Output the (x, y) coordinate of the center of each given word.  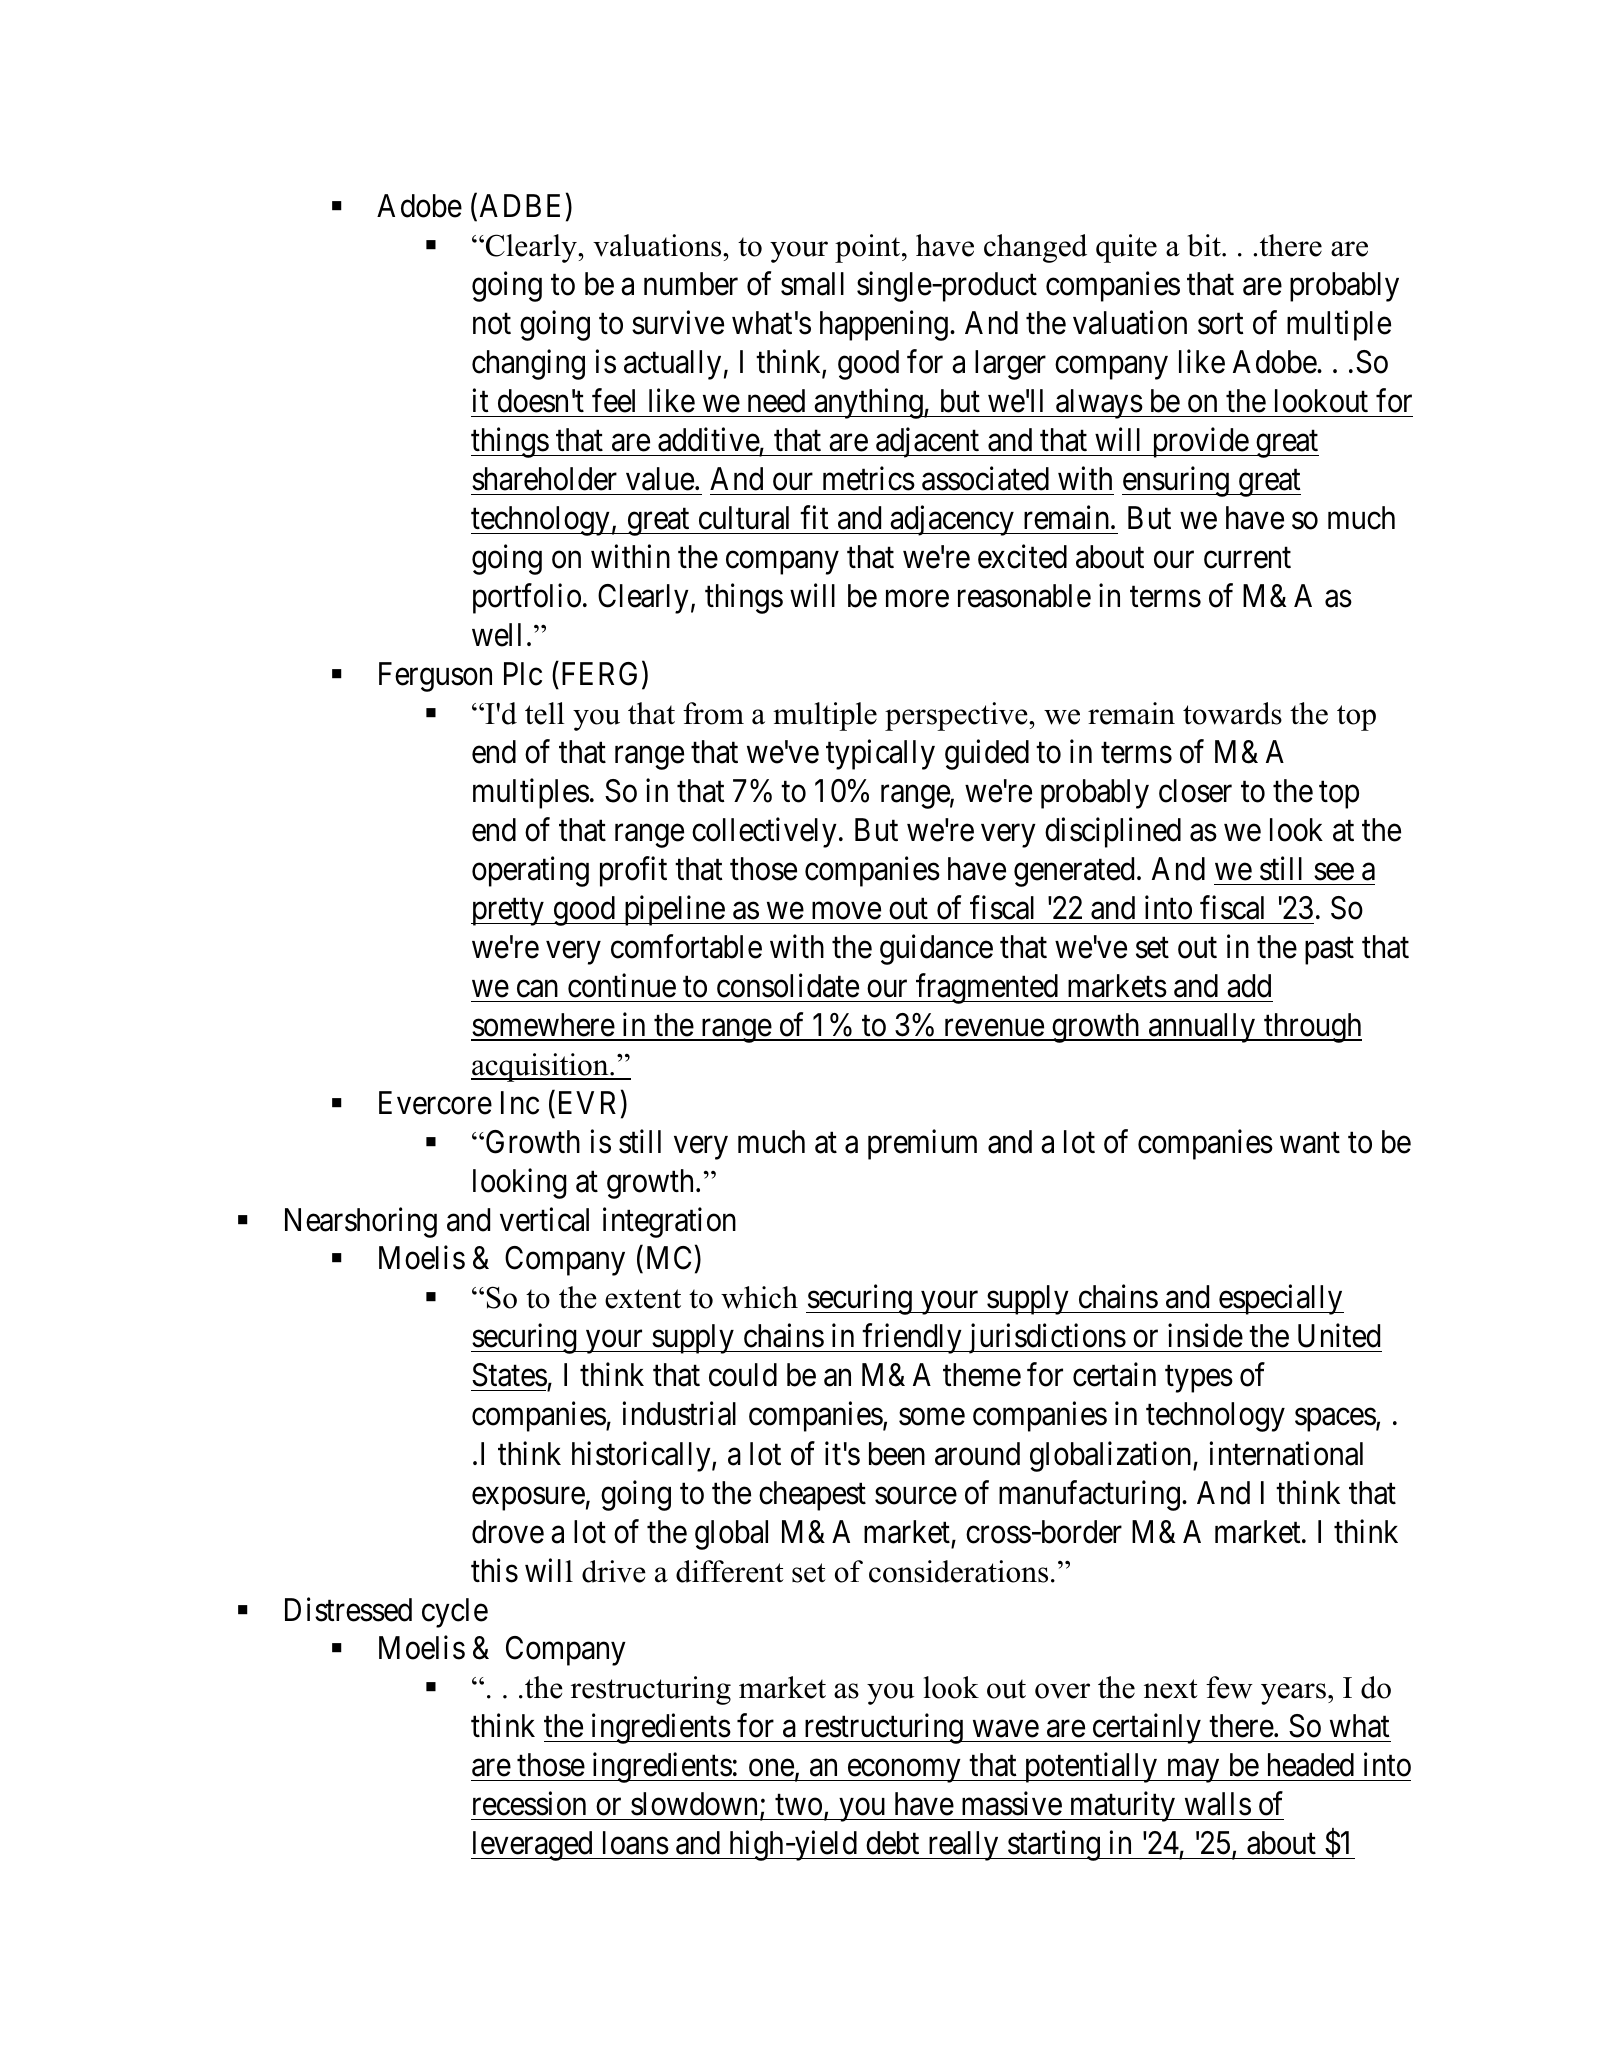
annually (1202, 1028)
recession (529, 1804)
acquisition (541, 1067)
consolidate (788, 985)
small (812, 284)
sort (1221, 324)
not (492, 324)
